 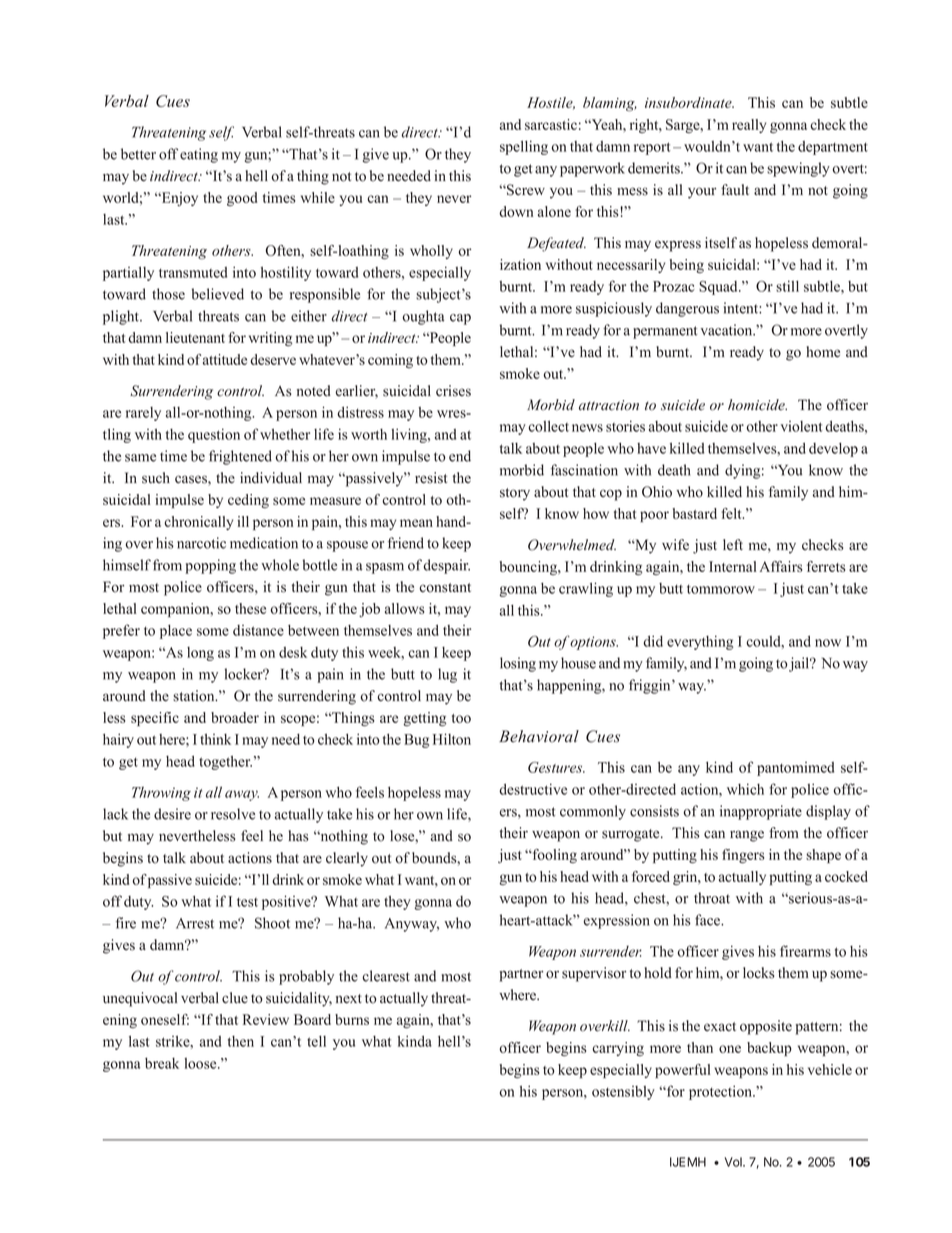 I want to click on loose, so click(x=201, y=1063).
